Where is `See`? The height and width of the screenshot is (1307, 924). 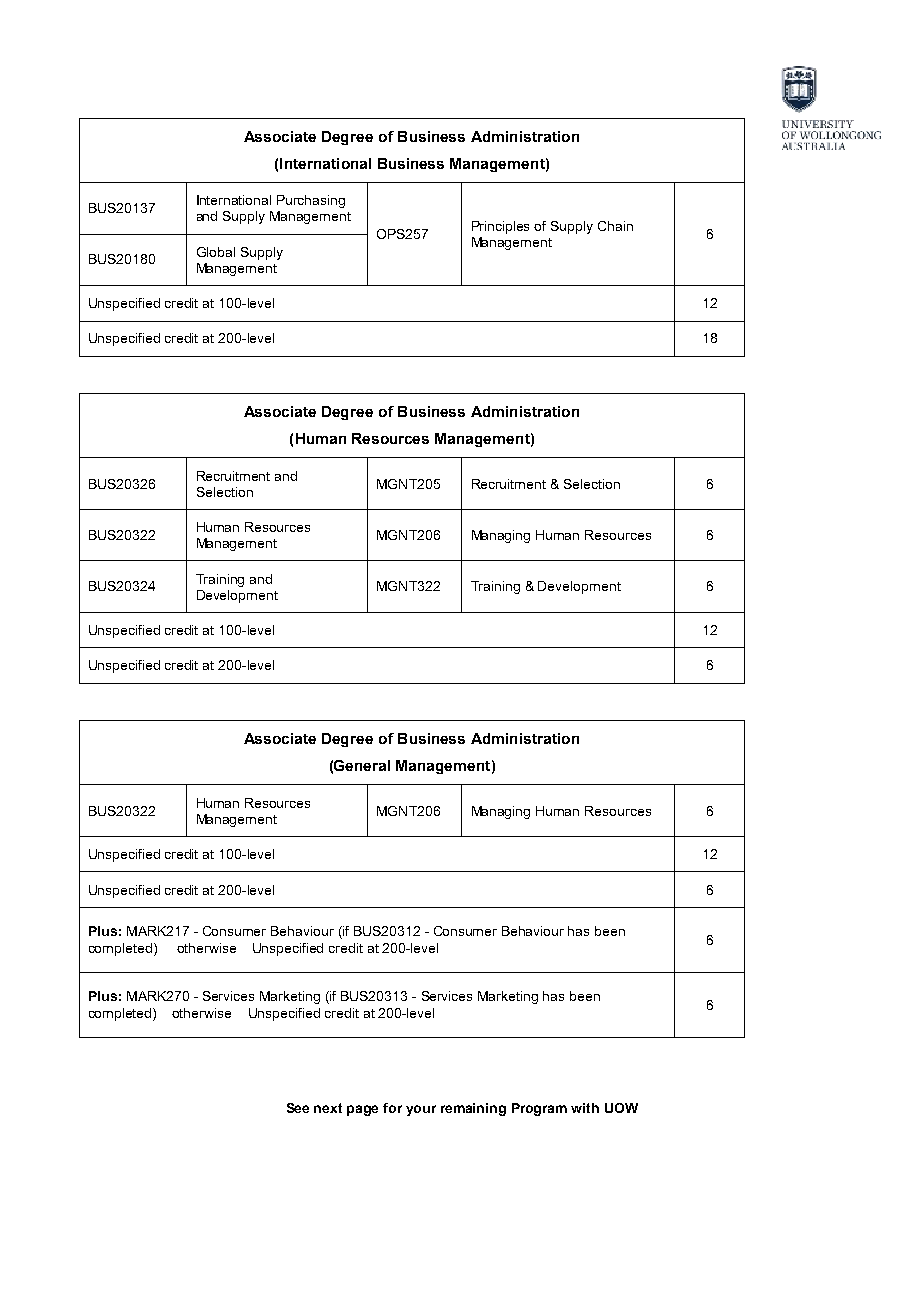
See is located at coordinates (298, 1108).
